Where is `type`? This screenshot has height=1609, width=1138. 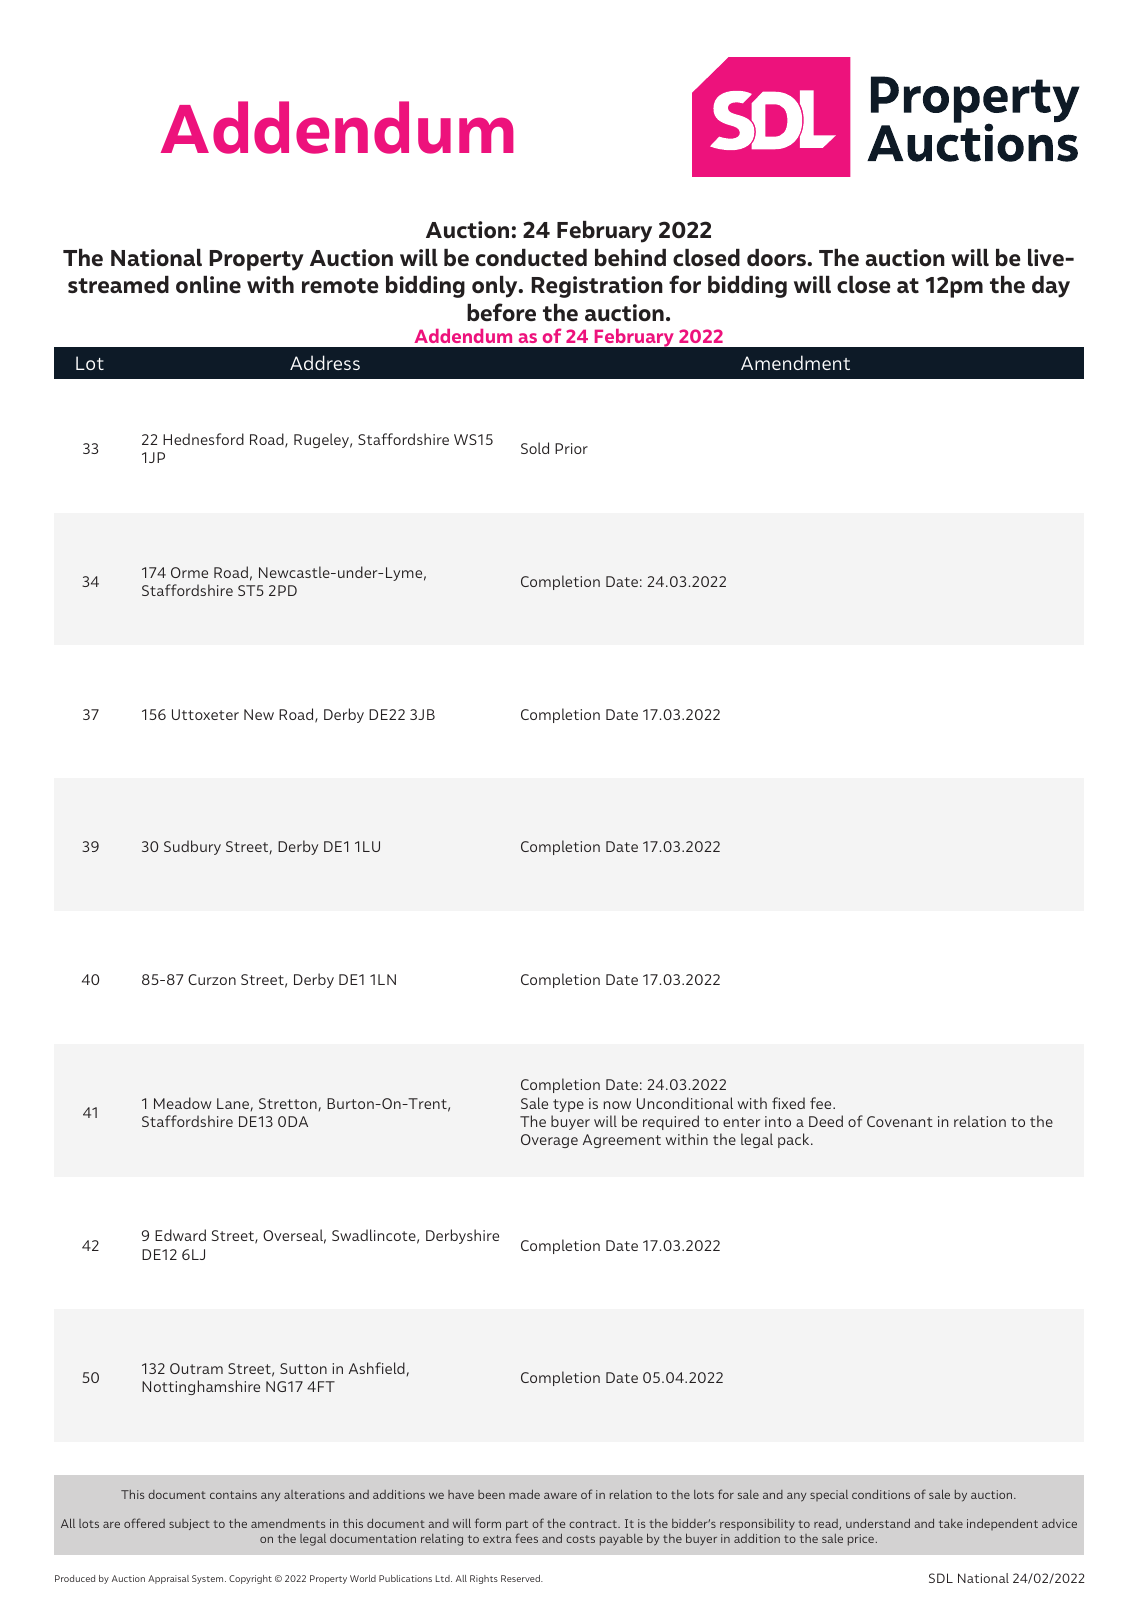
type is located at coordinates (568, 1105).
